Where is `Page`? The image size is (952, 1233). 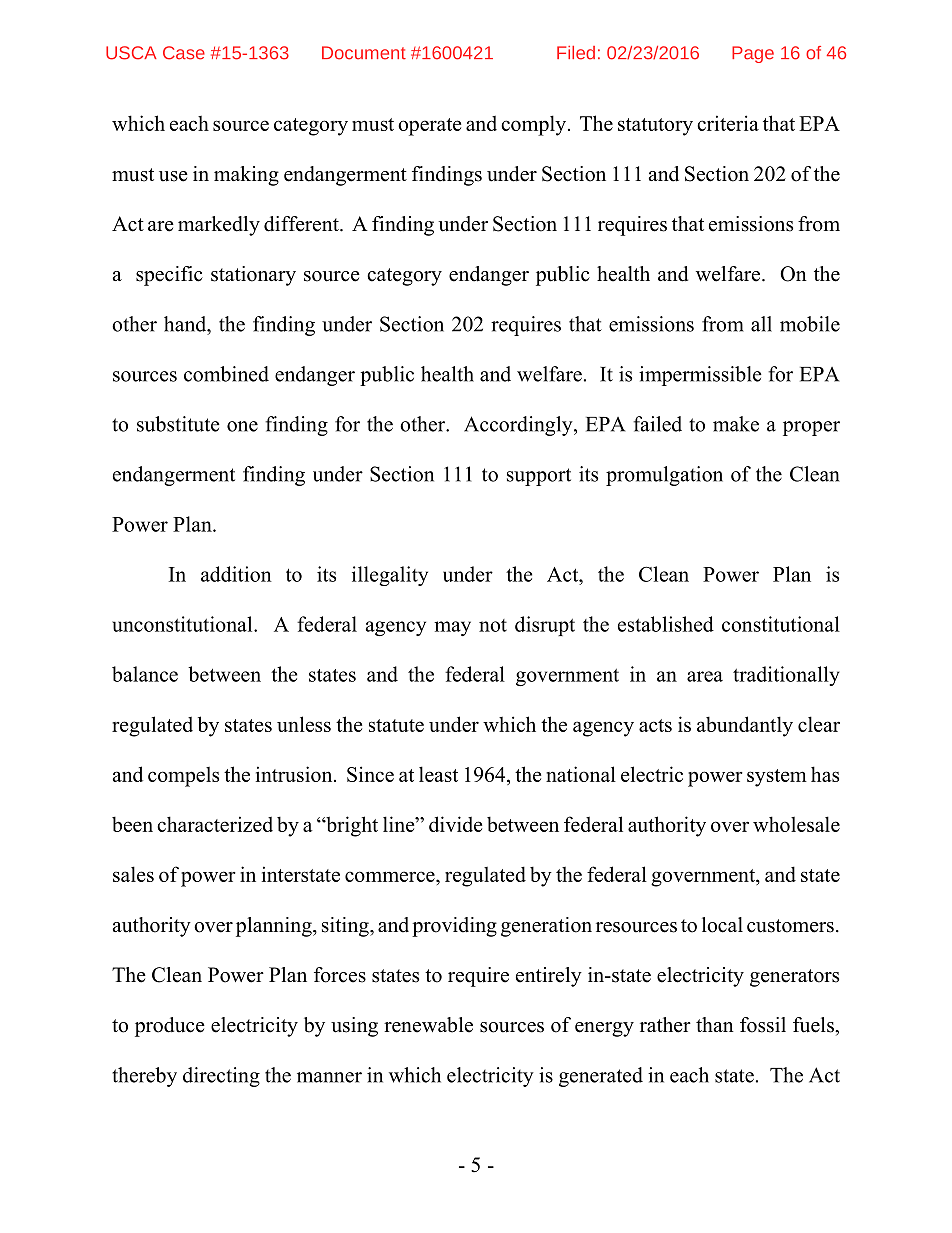
Page is located at coordinates (753, 54).
